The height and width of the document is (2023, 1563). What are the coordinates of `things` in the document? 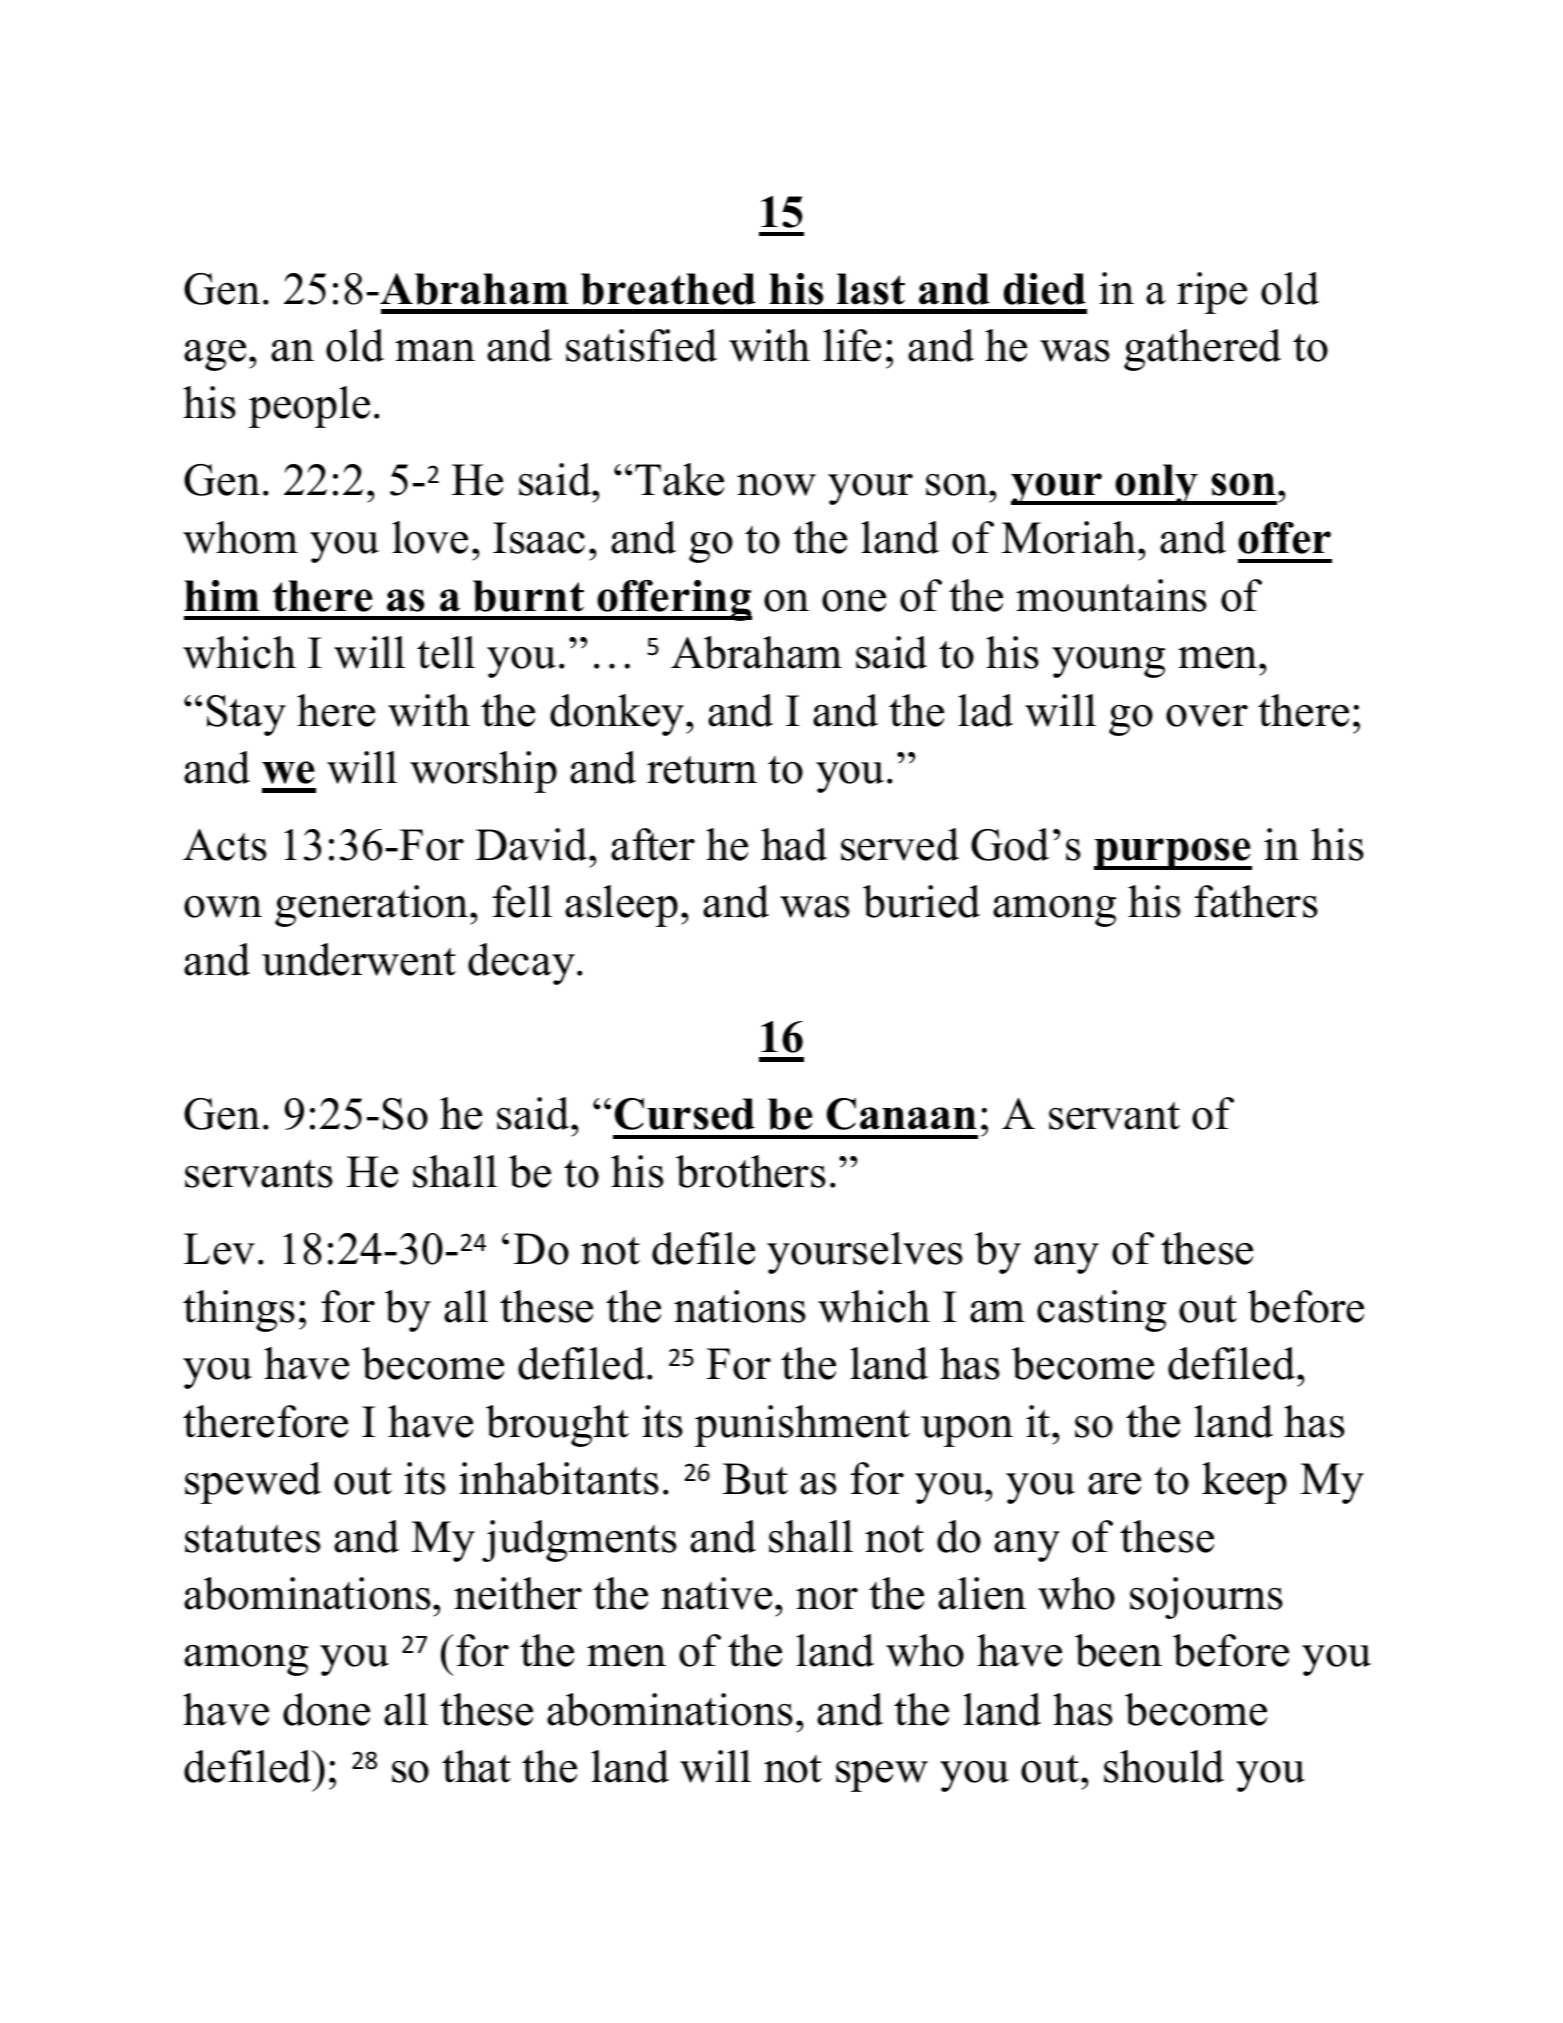 It's located at (239, 1311).
